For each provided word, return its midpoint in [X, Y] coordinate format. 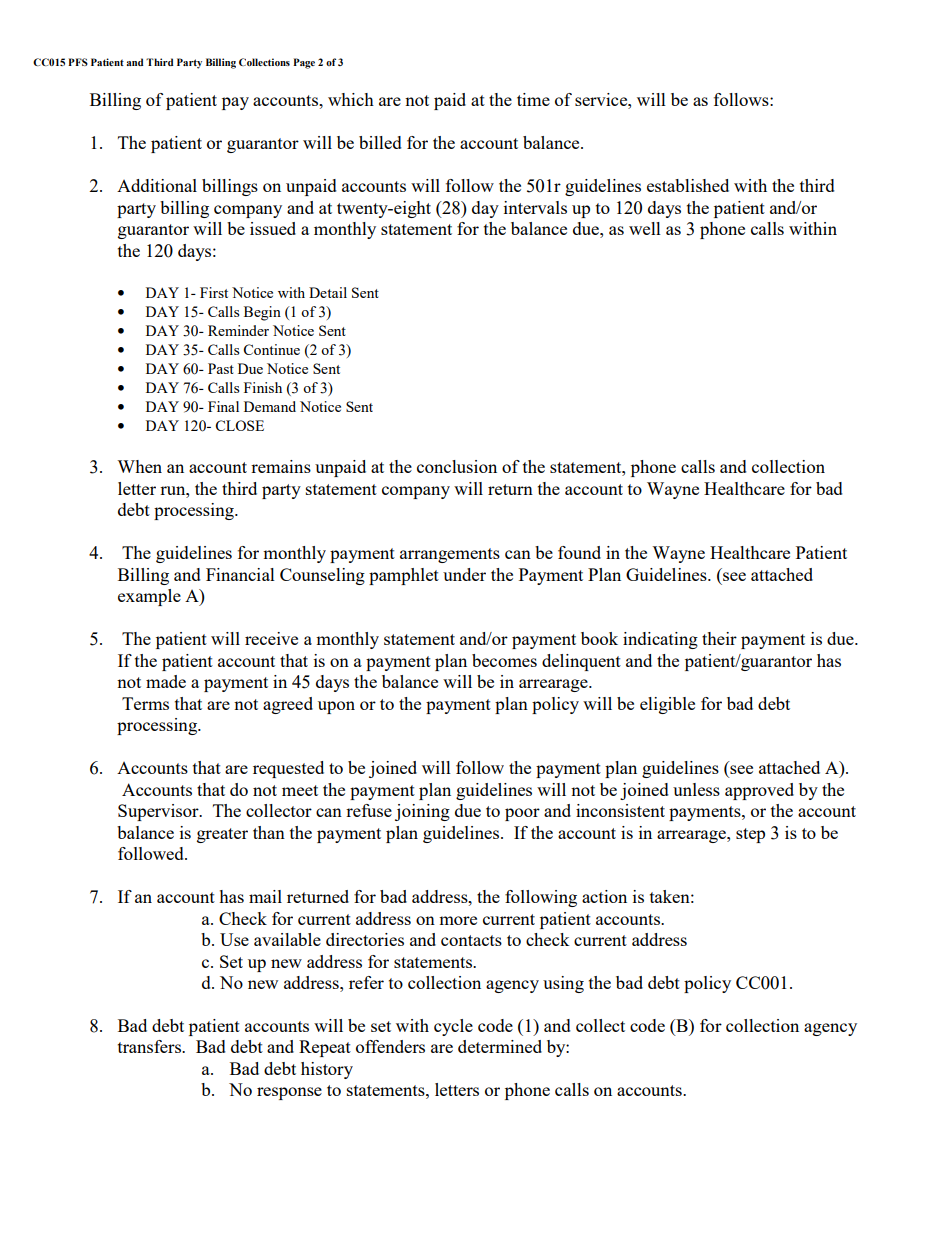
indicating [660, 640]
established [688, 185]
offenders [390, 1046]
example [149, 597]
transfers [150, 1046]
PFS [78, 62]
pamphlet [404, 576]
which [351, 99]
